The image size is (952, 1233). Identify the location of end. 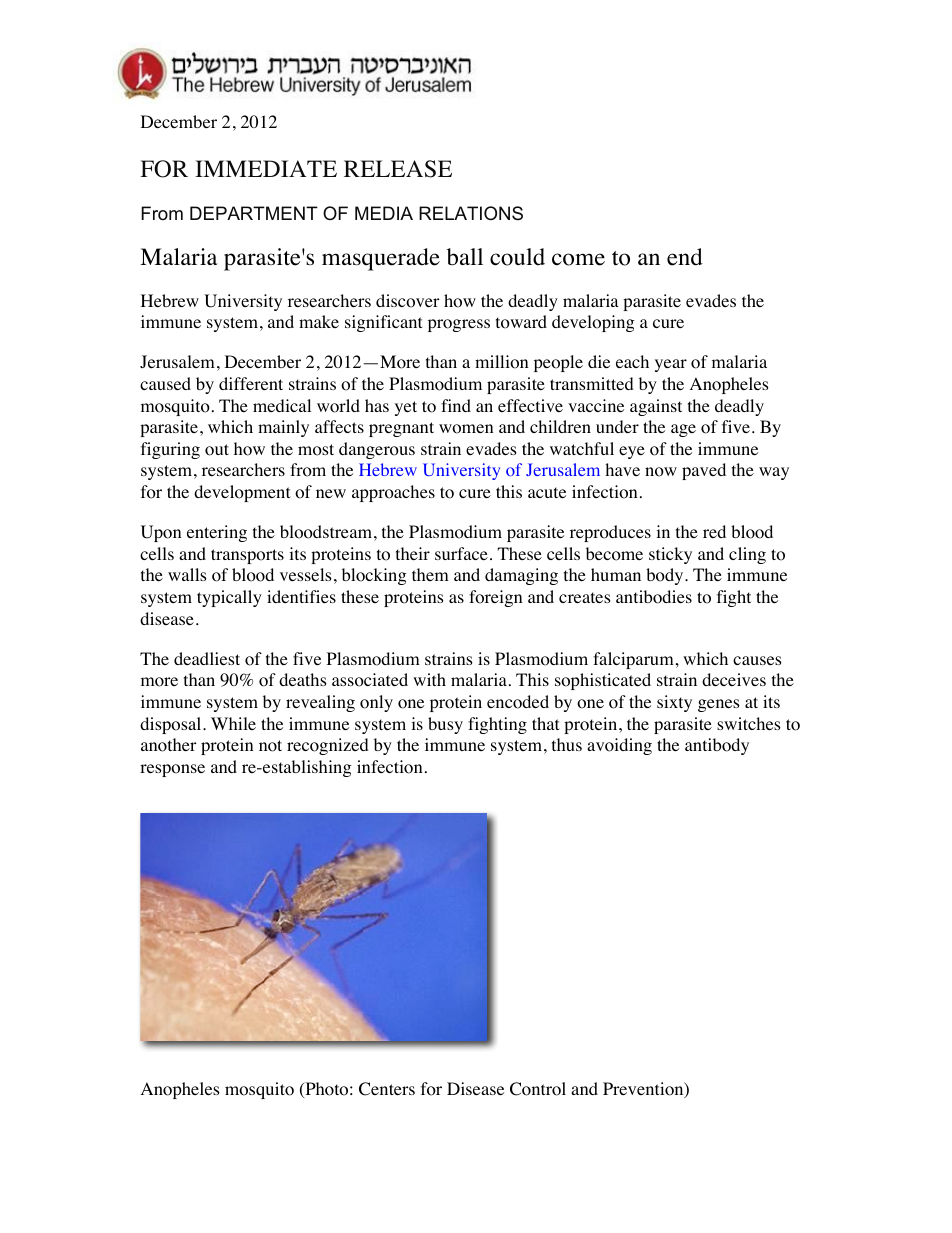
(685, 257).
